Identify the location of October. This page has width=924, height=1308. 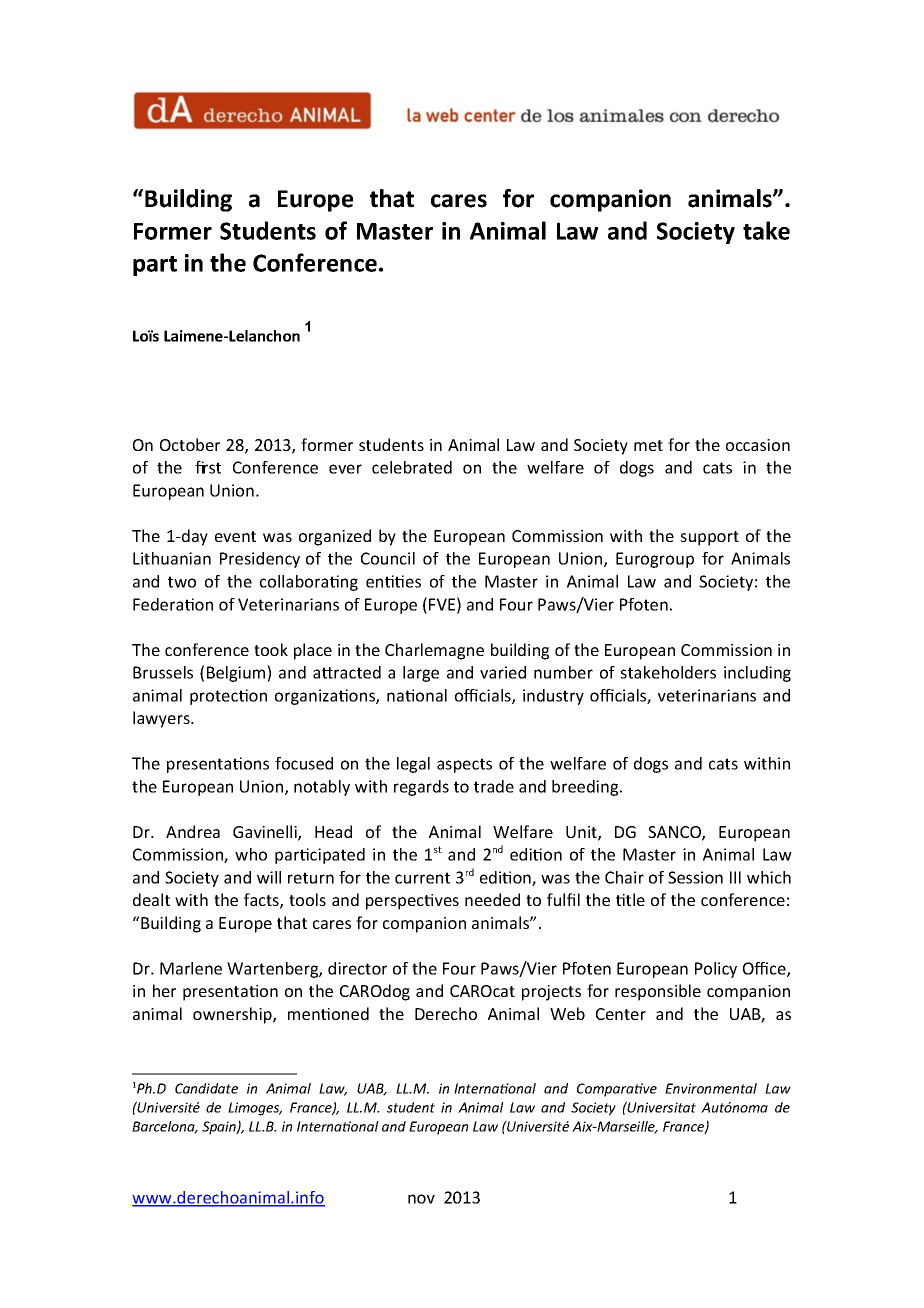
(190, 444).
